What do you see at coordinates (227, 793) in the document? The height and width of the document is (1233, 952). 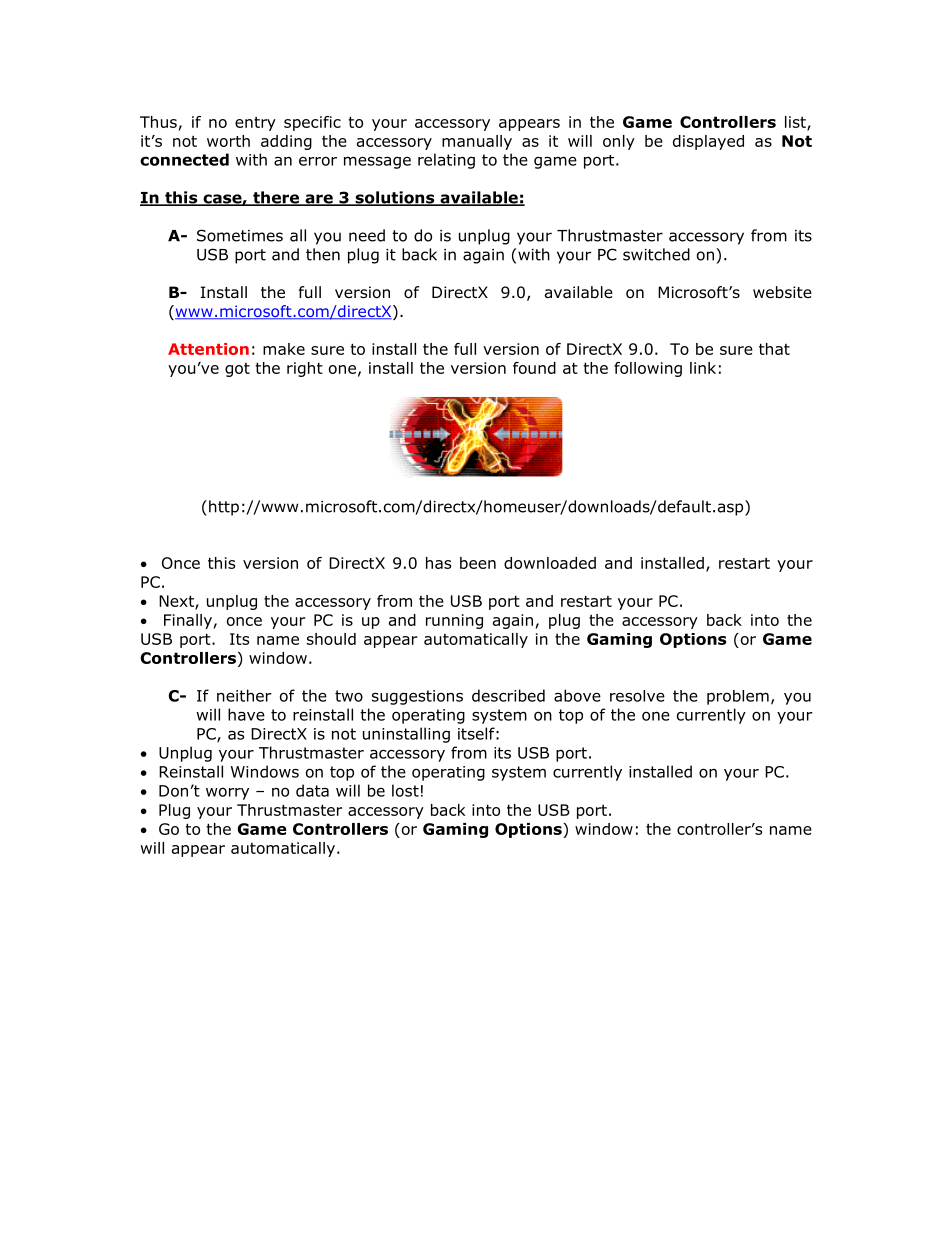 I see `worry` at bounding box center [227, 793].
